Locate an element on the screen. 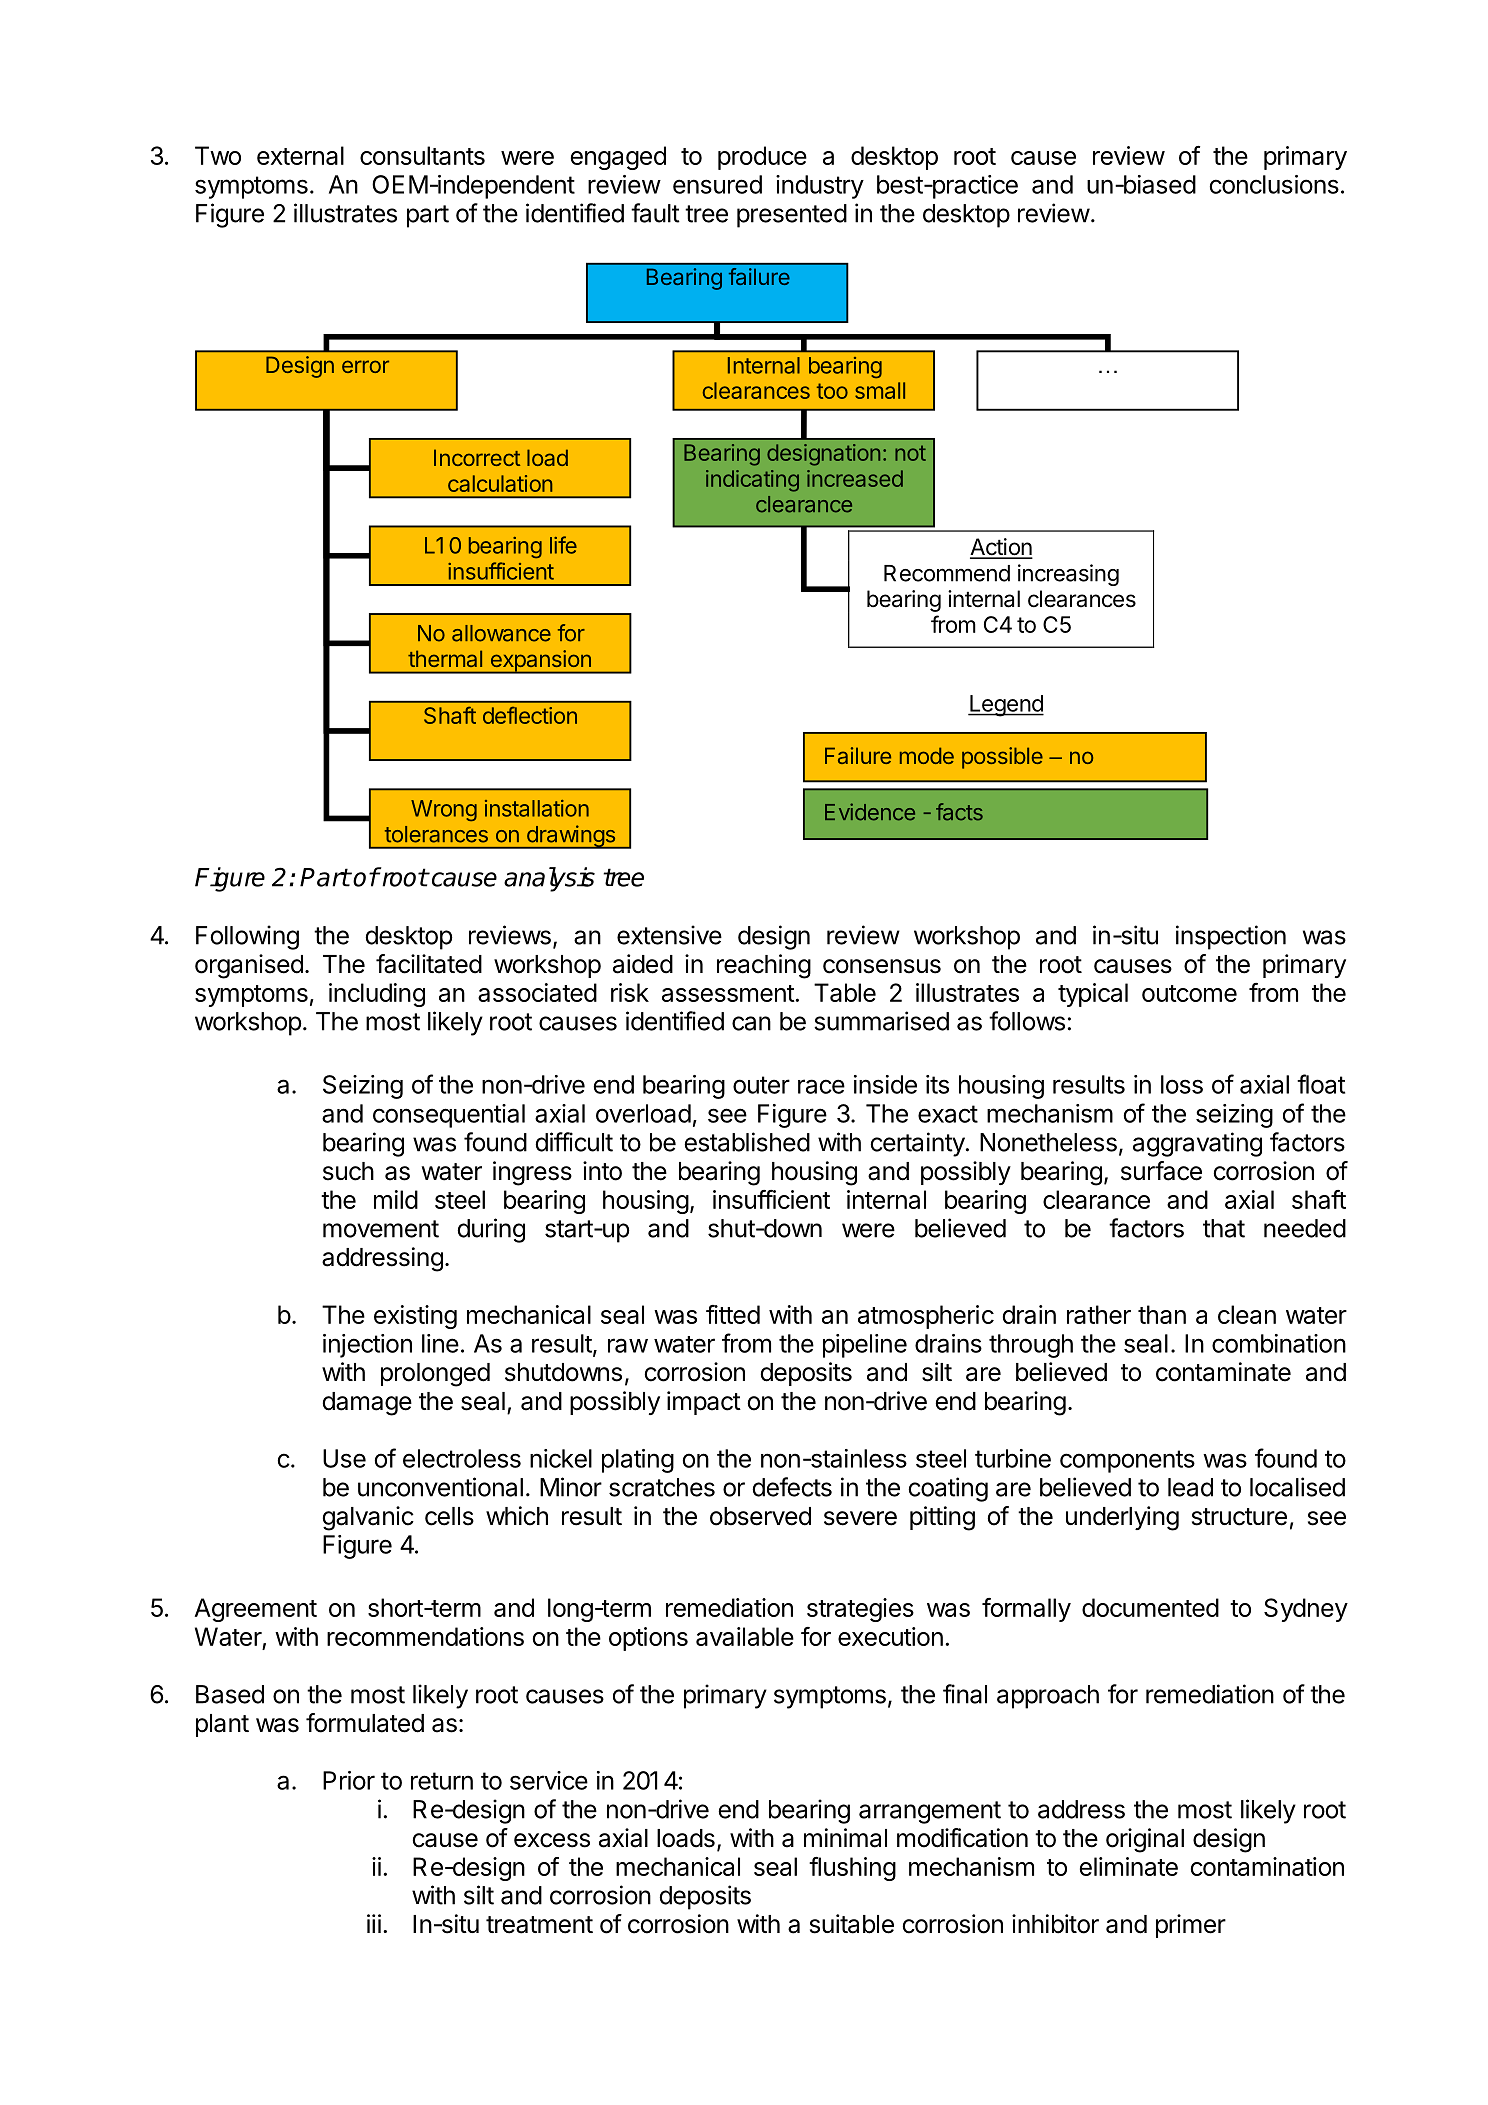 Image resolution: width=1488 pixels, height=2105 pixels. loss is located at coordinates (1182, 1084).
